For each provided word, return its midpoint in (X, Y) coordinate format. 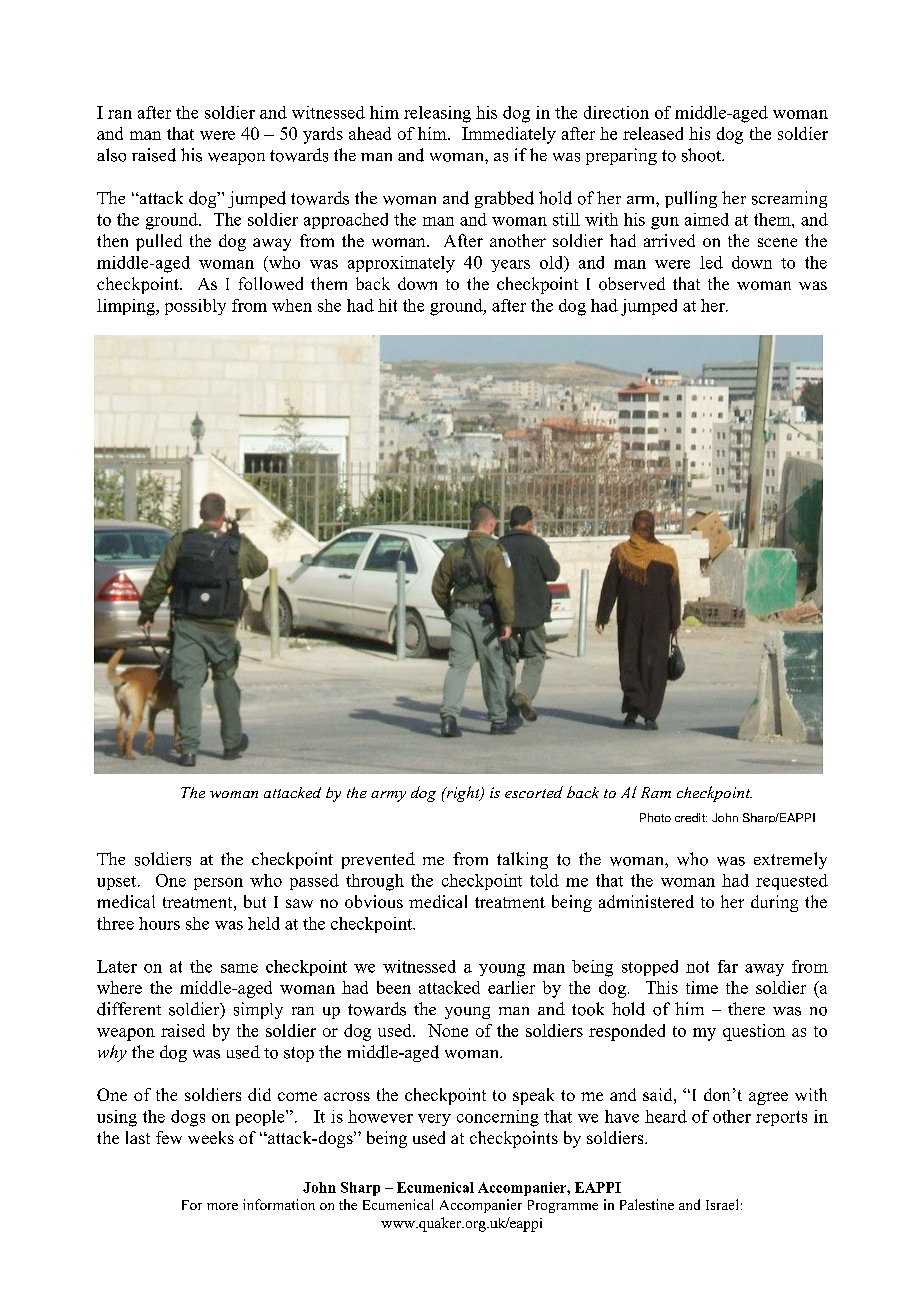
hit (387, 305)
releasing (437, 114)
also (111, 155)
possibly (195, 307)
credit (691, 817)
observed (632, 283)
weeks (211, 1137)
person (218, 884)
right (463, 794)
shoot (703, 155)
